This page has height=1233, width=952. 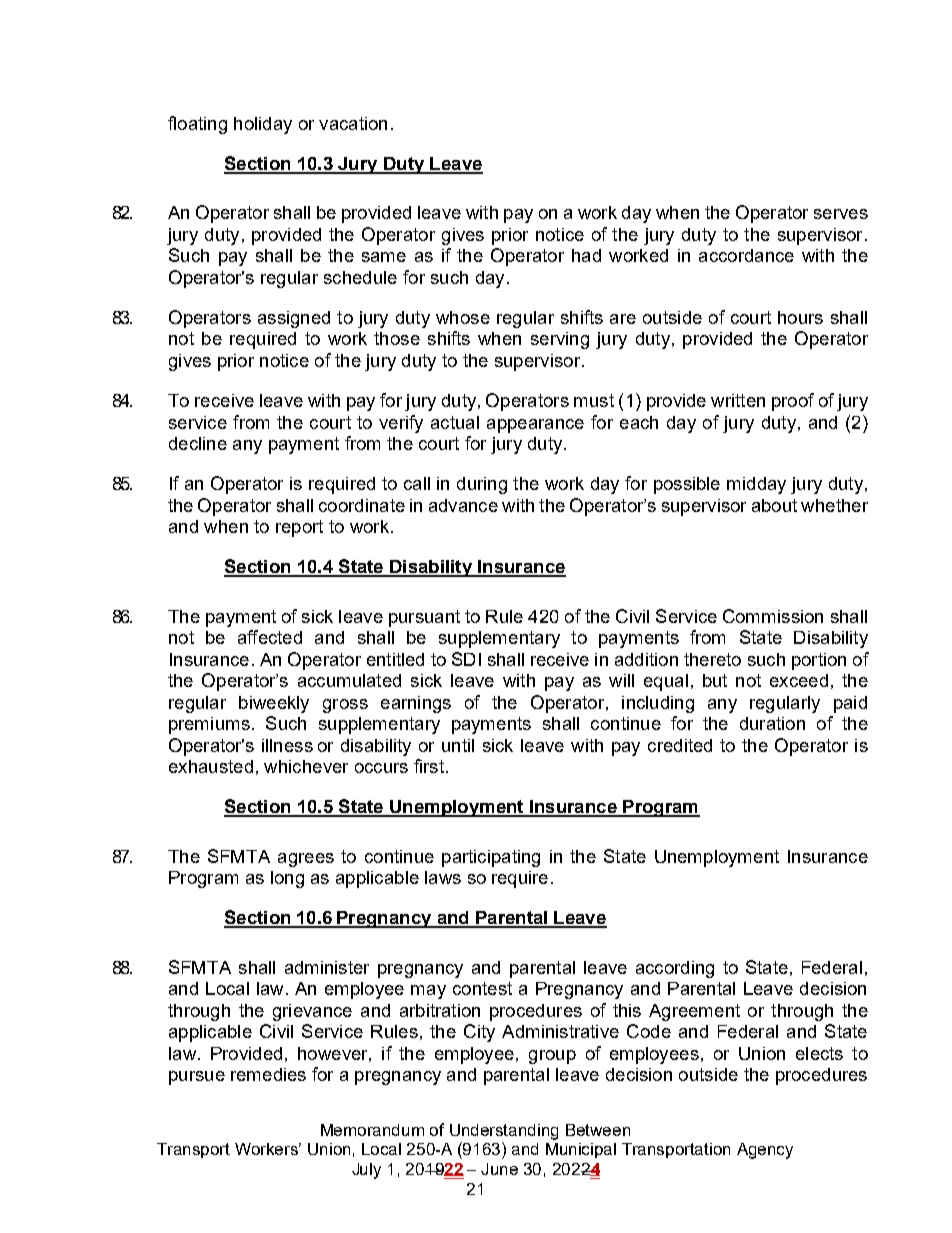 I want to click on Agency, so click(x=765, y=1151).
